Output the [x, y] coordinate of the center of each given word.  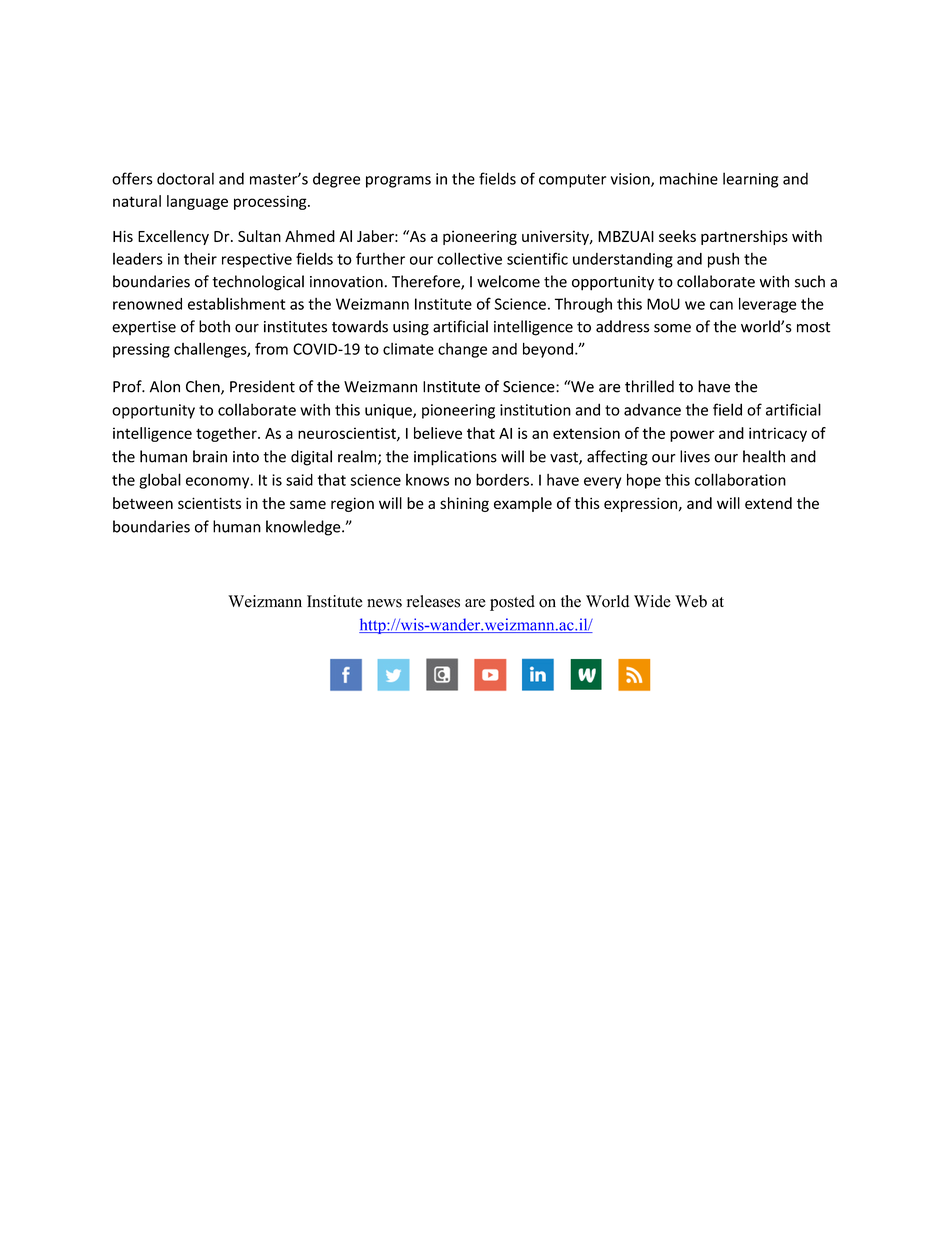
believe [438, 433]
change [462, 350]
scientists [209, 503]
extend [768, 503]
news [384, 603]
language [197, 202]
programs [398, 182]
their [200, 258]
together [227, 434]
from [271, 348]
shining [464, 504]
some [672, 328]
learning [750, 180]
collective [469, 258]
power [692, 436]
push [723, 260]
